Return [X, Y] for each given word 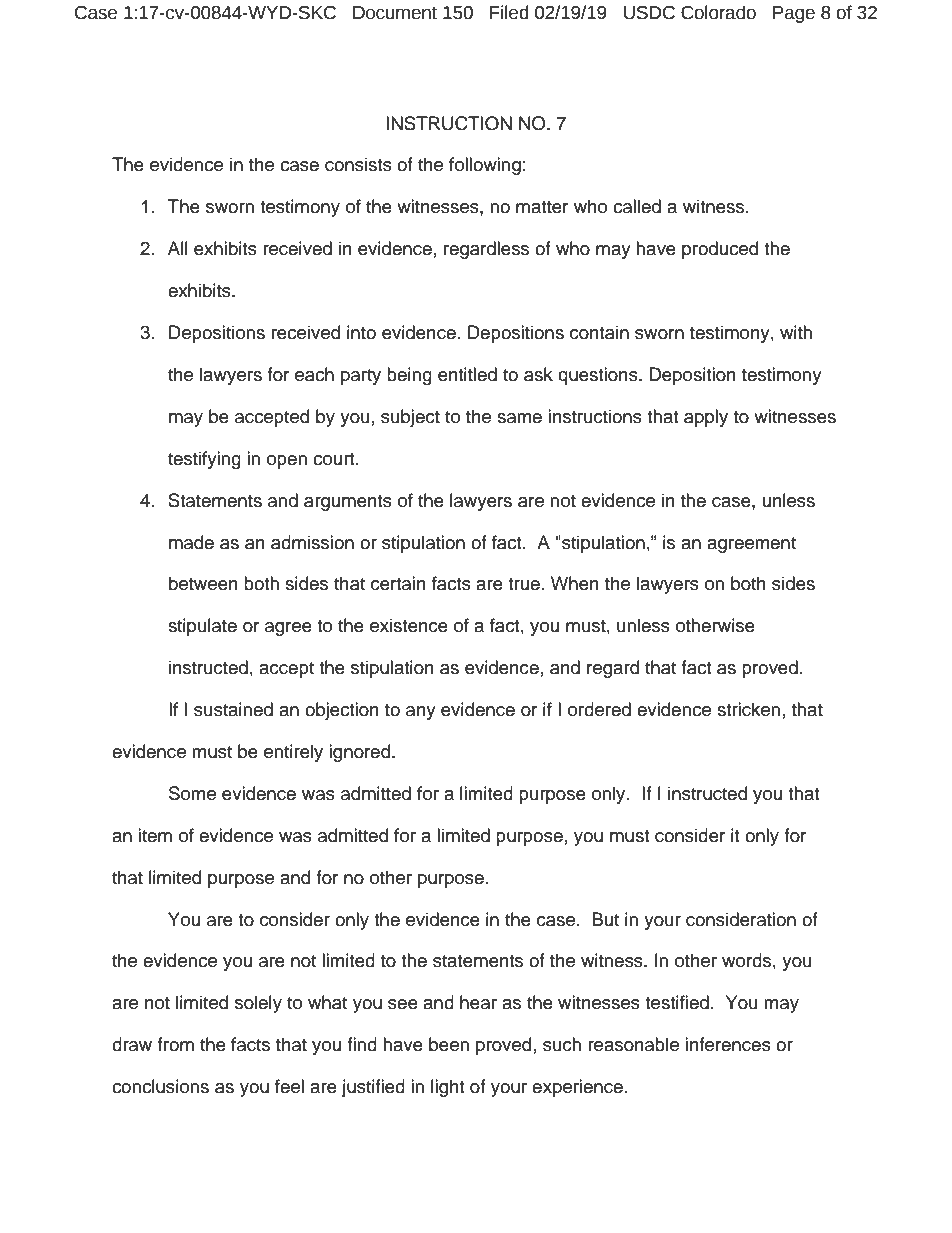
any [421, 713]
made [191, 542]
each [314, 374]
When [575, 583]
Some [192, 793]
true [524, 584]
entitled [467, 374]
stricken [748, 709]
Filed [509, 12]
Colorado [718, 12]
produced [720, 250]
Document [395, 13]
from [175, 1044]
